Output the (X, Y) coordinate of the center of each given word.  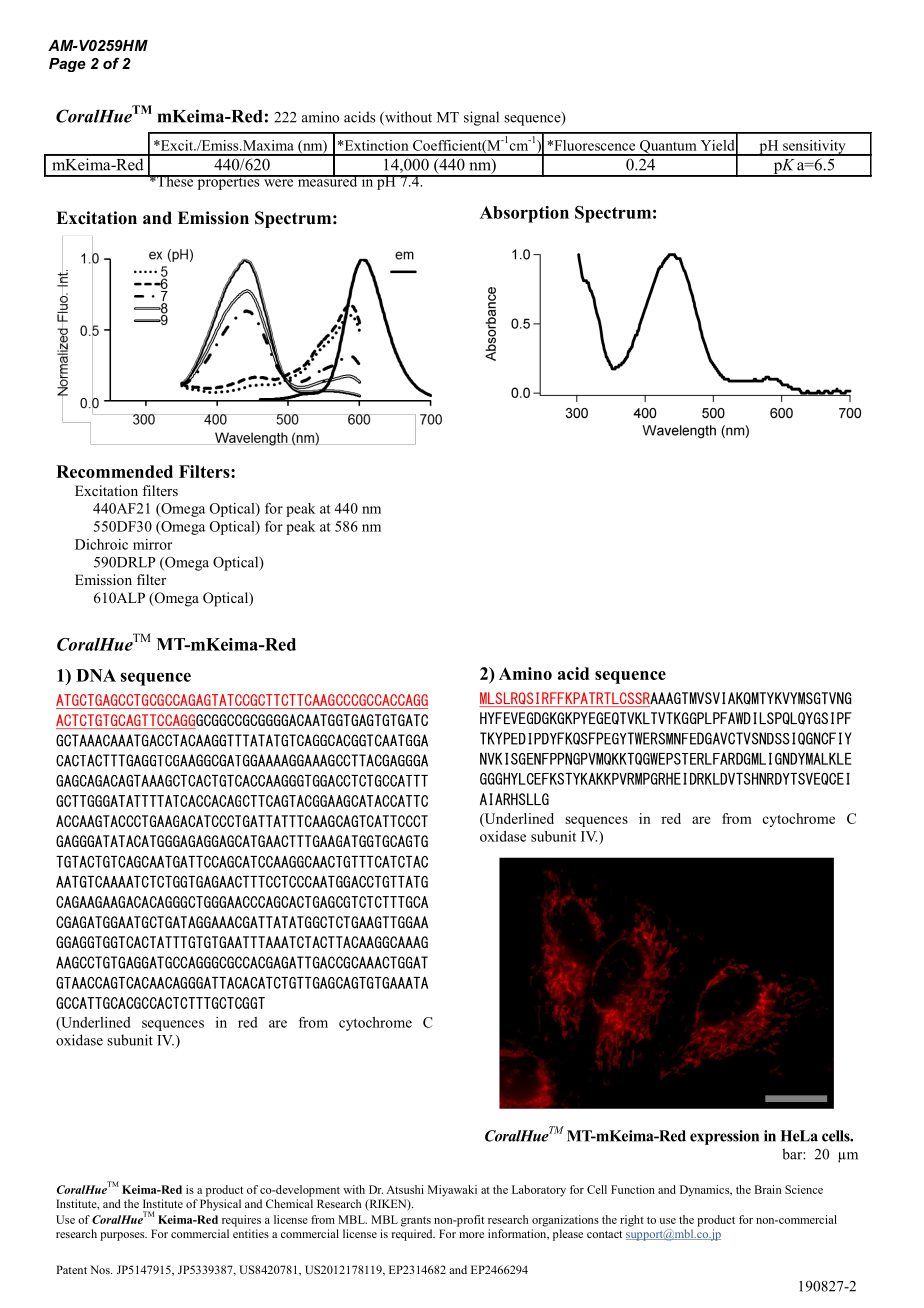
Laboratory (539, 1191)
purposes (123, 1236)
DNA (96, 675)
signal (481, 118)
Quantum (668, 148)
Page (67, 65)
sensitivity (814, 148)
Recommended (114, 471)
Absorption (524, 214)
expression (724, 1137)
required (413, 1235)
